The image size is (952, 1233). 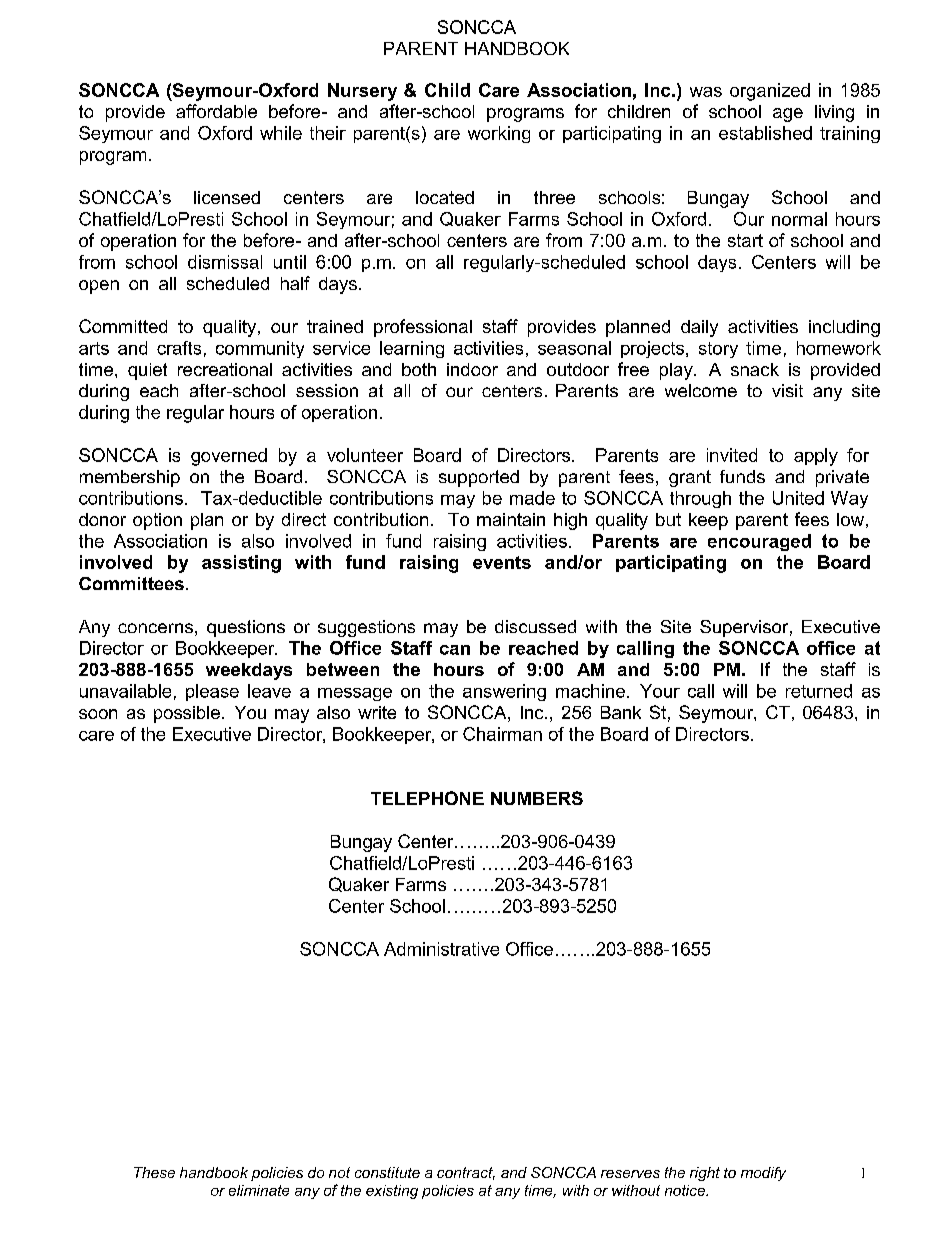 I want to click on working, so click(x=499, y=134).
